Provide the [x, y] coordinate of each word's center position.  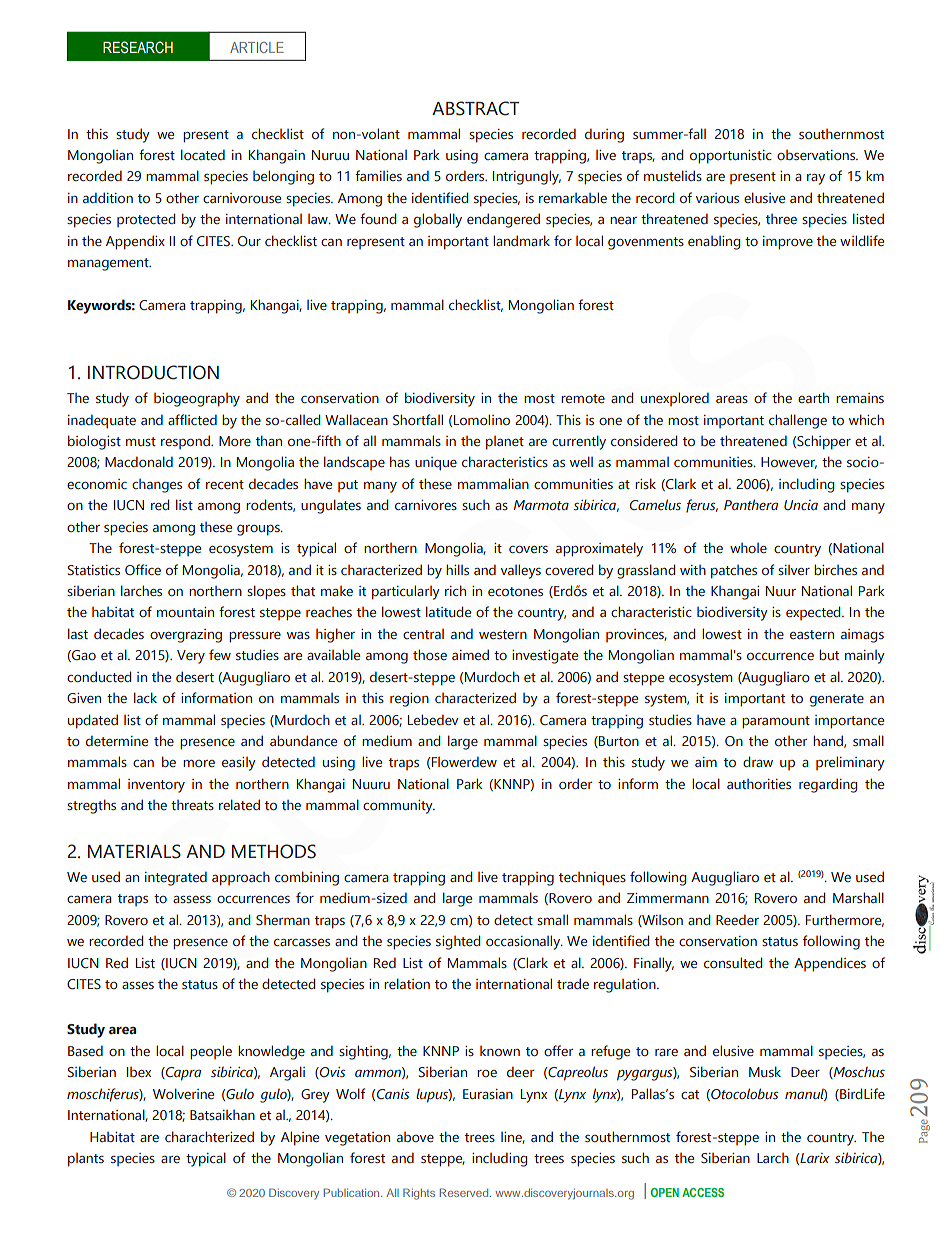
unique [436, 464]
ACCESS [703, 1192]
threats [192, 805]
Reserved [465, 1192]
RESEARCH [138, 47]
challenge [798, 421]
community [399, 807]
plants [86, 1160]
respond [186, 442]
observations [817, 155]
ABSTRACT [475, 108]
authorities [759, 784]
